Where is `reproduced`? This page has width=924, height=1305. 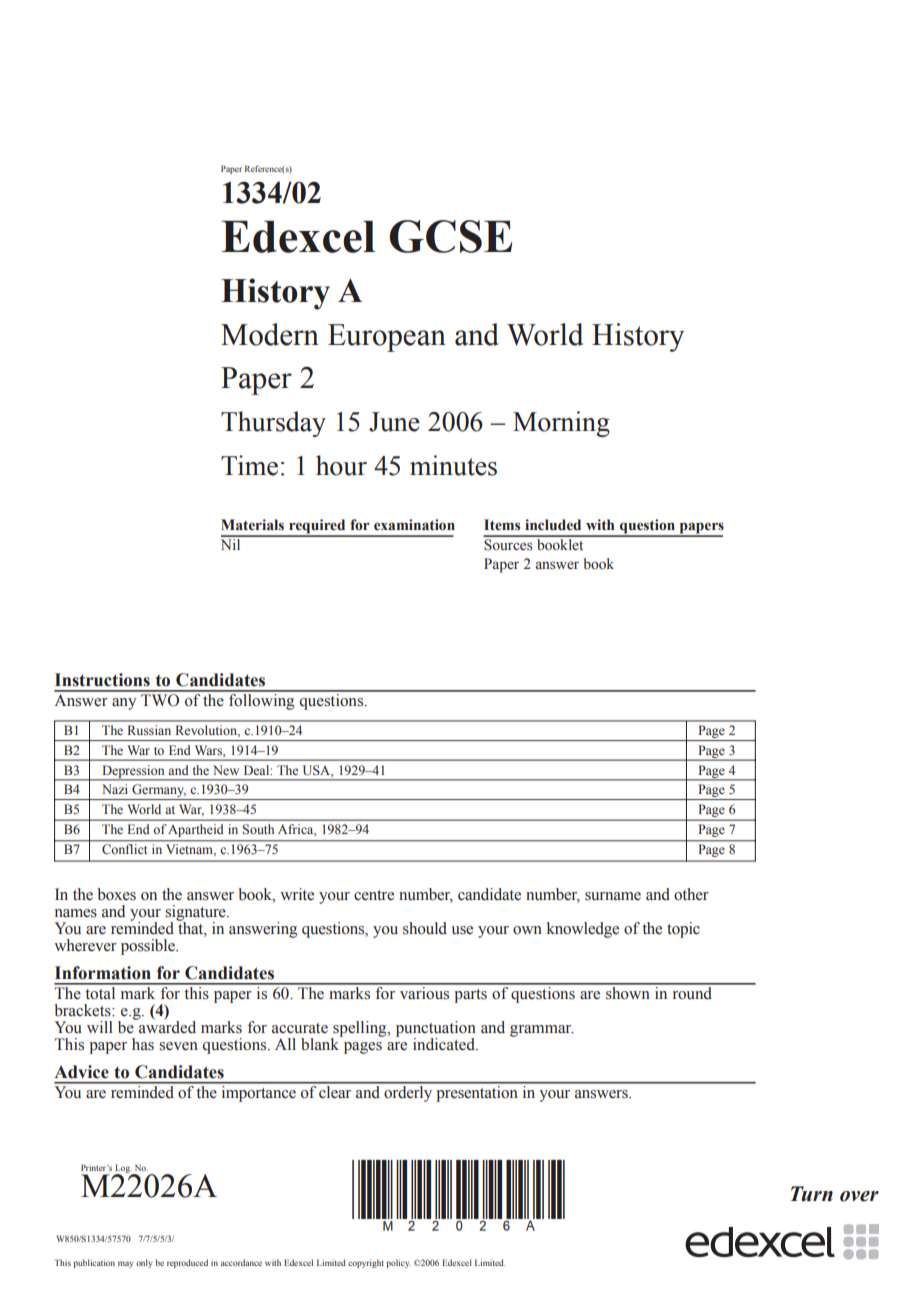 reproduced is located at coordinates (187, 1263).
